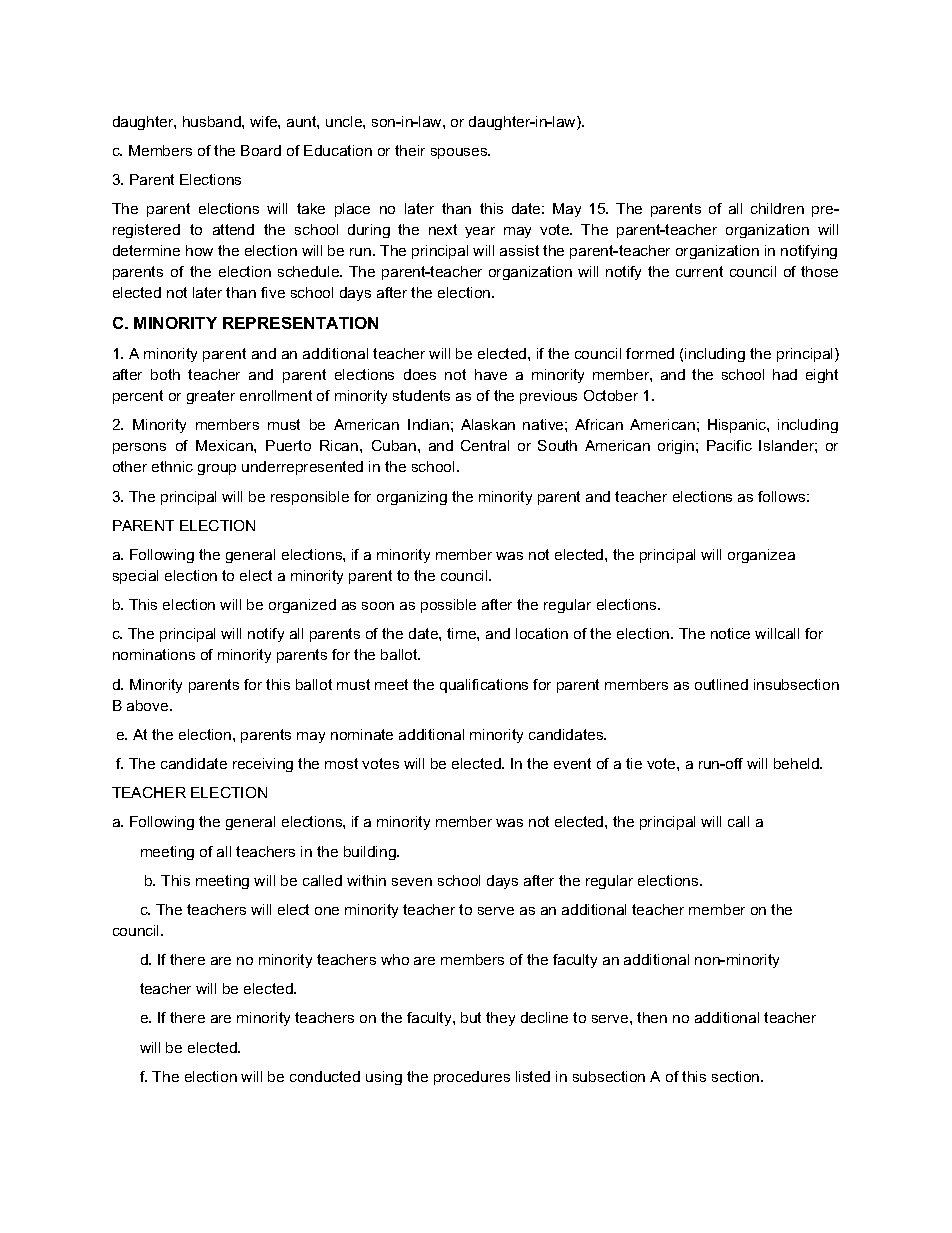 This screenshot has height=1233, width=952. What do you see at coordinates (263, 765) in the screenshot?
I see `receiving` at bounding box center [263, 765].
